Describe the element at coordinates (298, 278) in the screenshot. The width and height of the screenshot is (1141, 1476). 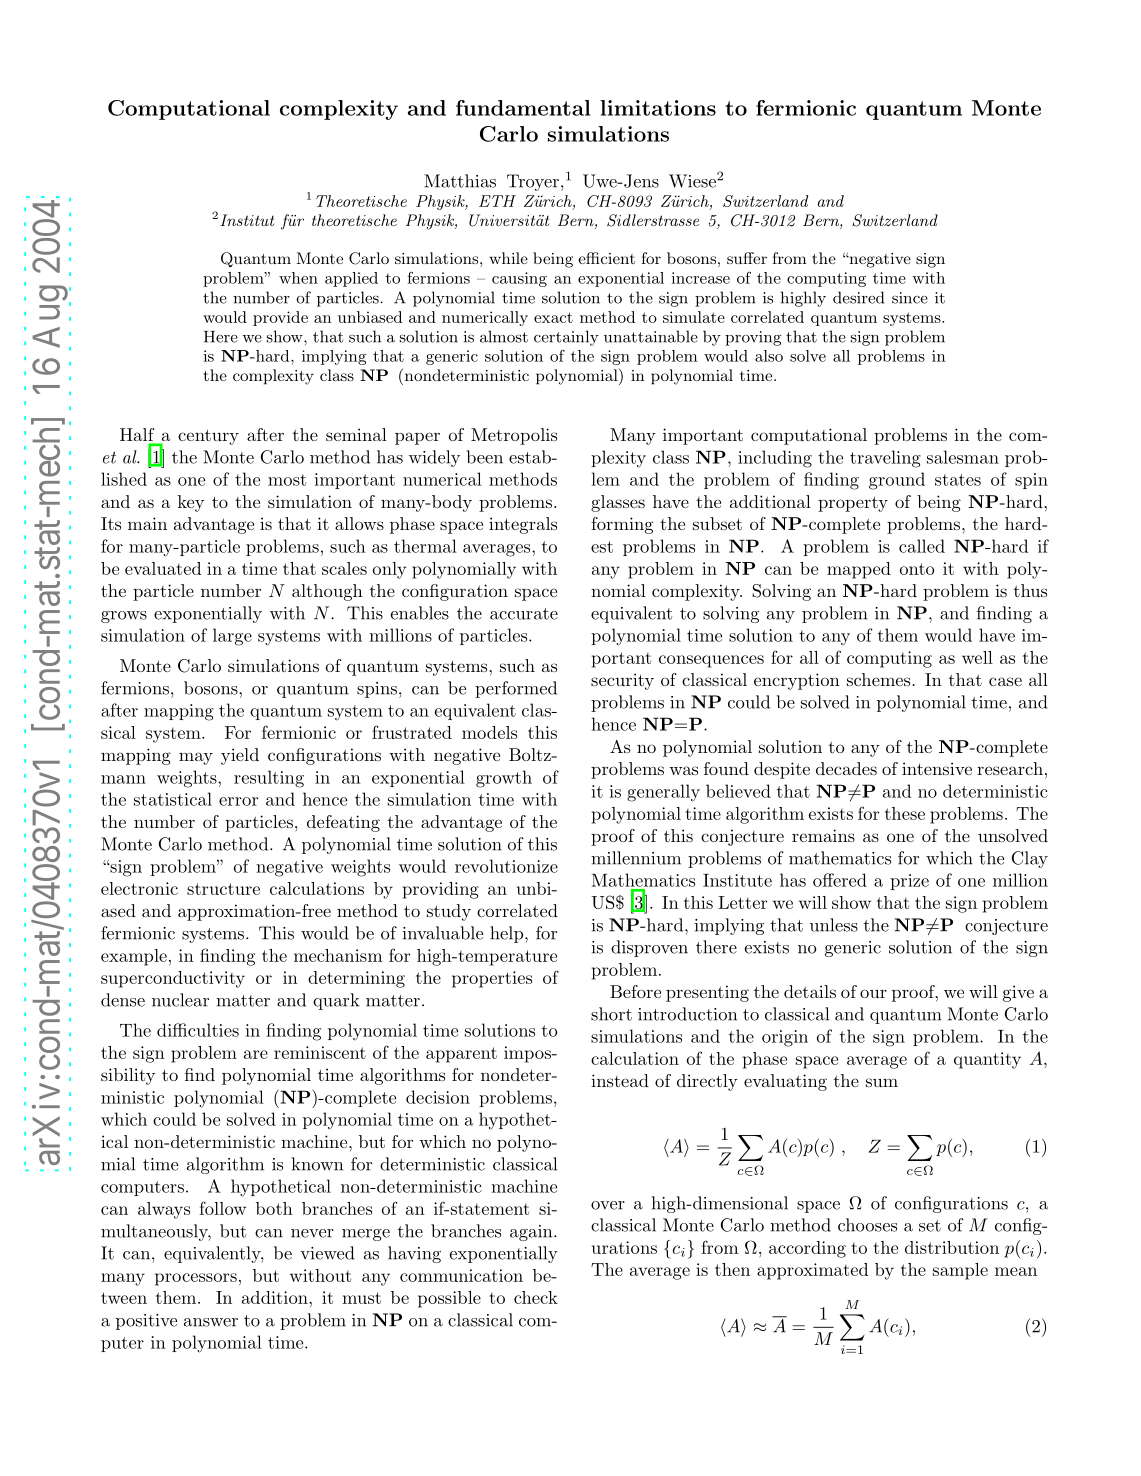
I see `when` at that location.
